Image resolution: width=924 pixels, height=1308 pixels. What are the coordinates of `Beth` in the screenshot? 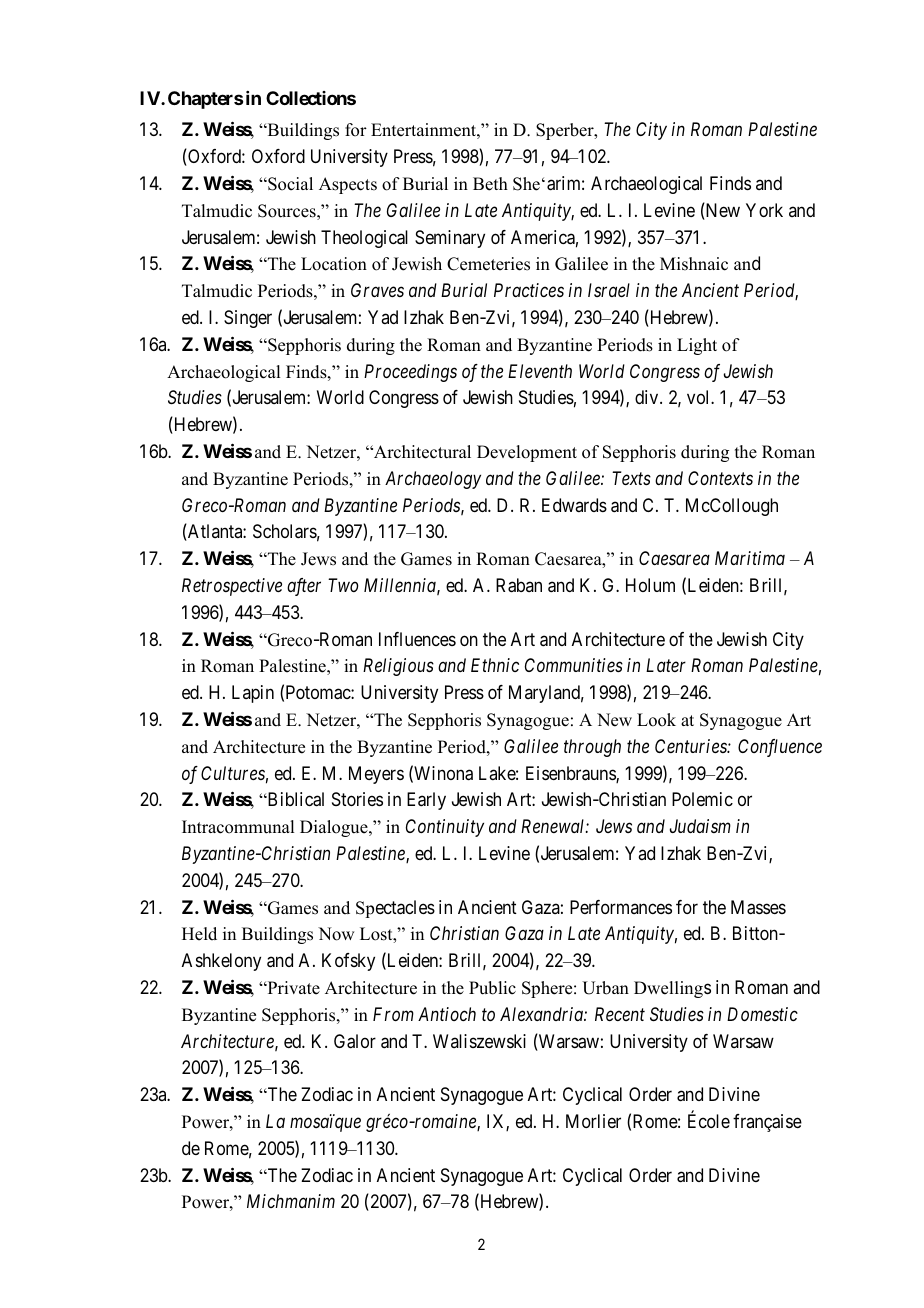 It's located at (490, 184).
